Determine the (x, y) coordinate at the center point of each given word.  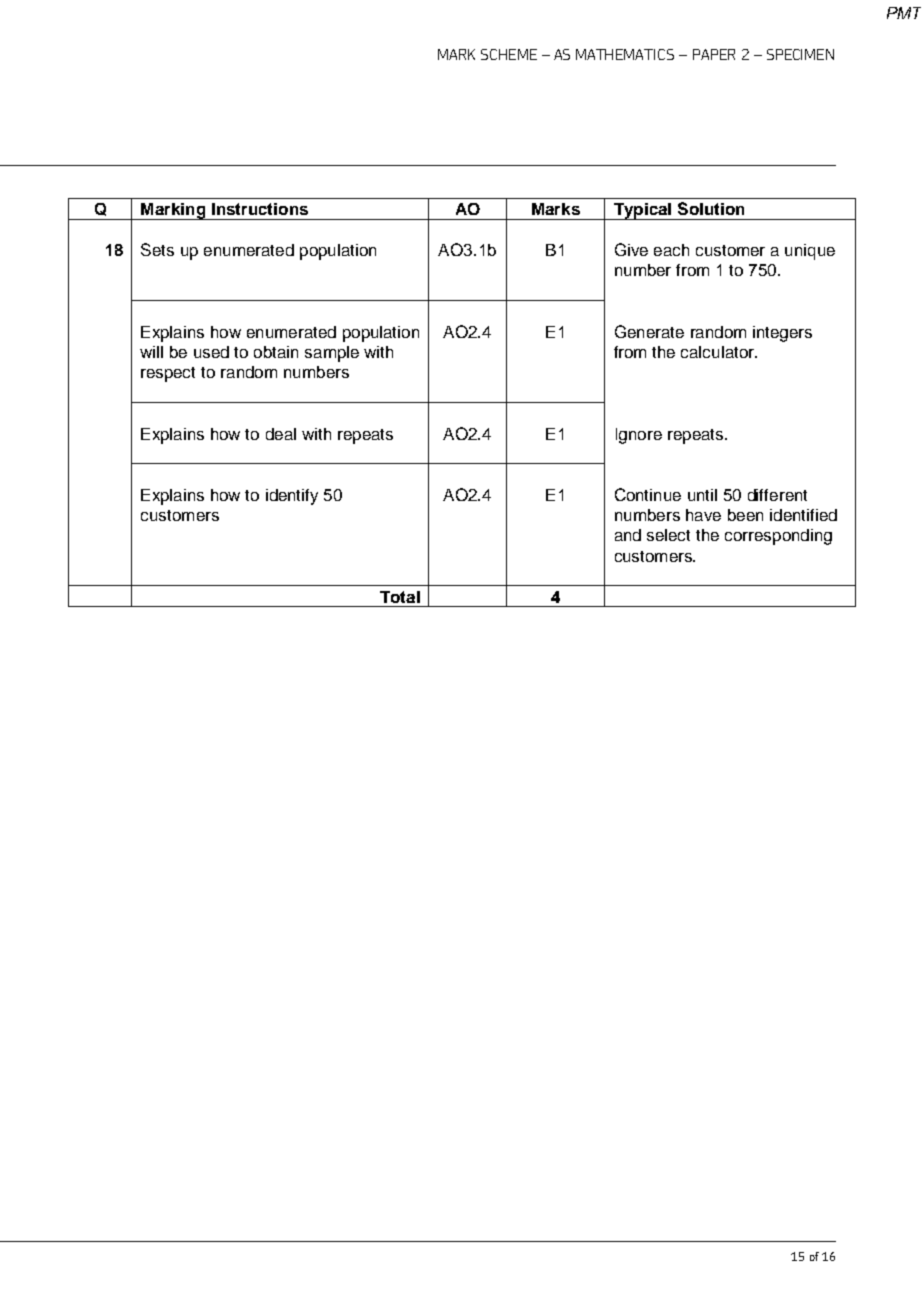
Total (400, 597)
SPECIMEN (800, 54)
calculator (718, 352)
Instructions (260, 209)
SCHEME (509, 54)
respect (168, 374)
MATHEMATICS (625, 54)
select (668, 535)
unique (810, 252)
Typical (642, 211)
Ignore (639, 436)
